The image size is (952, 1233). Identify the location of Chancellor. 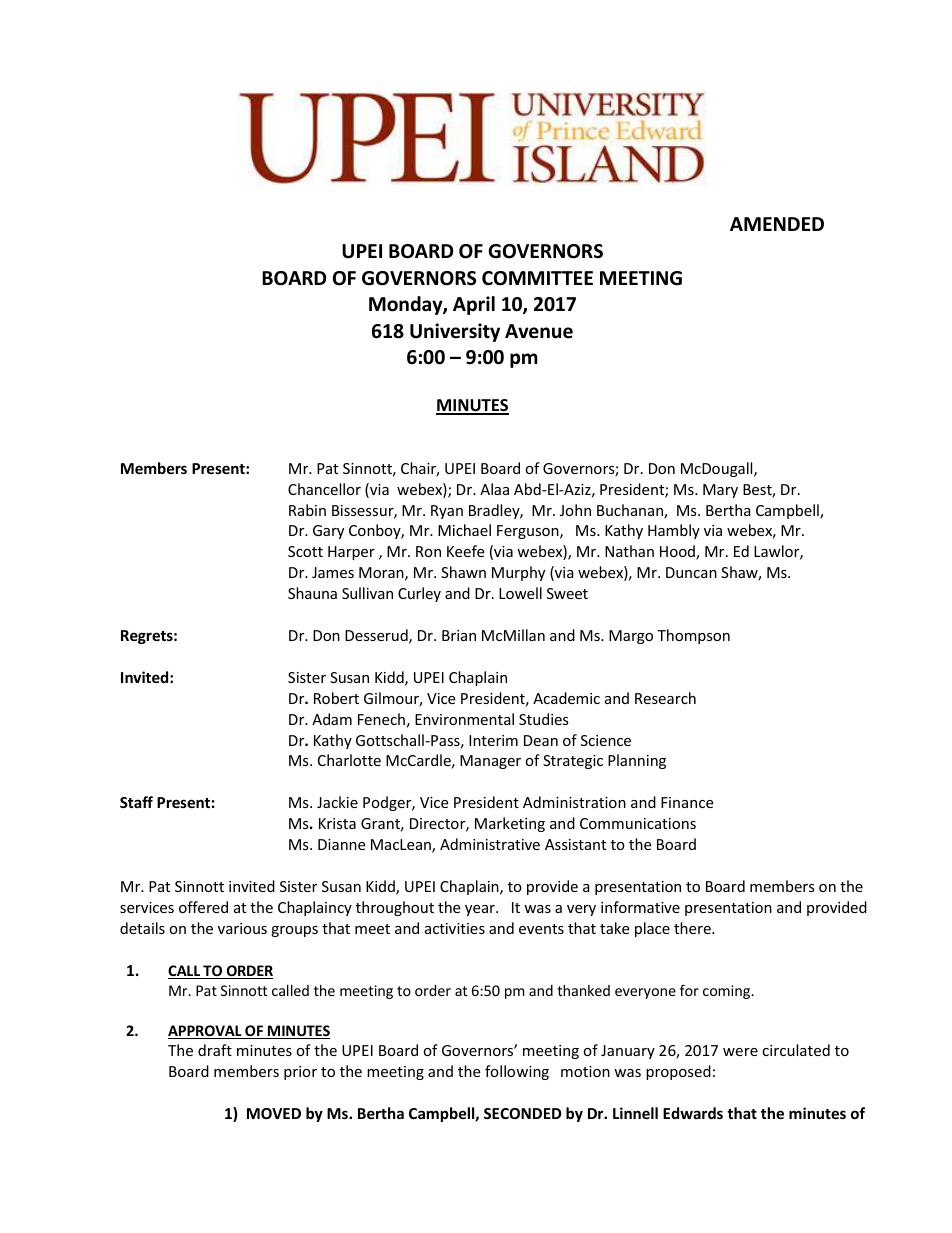
(324, 489).
